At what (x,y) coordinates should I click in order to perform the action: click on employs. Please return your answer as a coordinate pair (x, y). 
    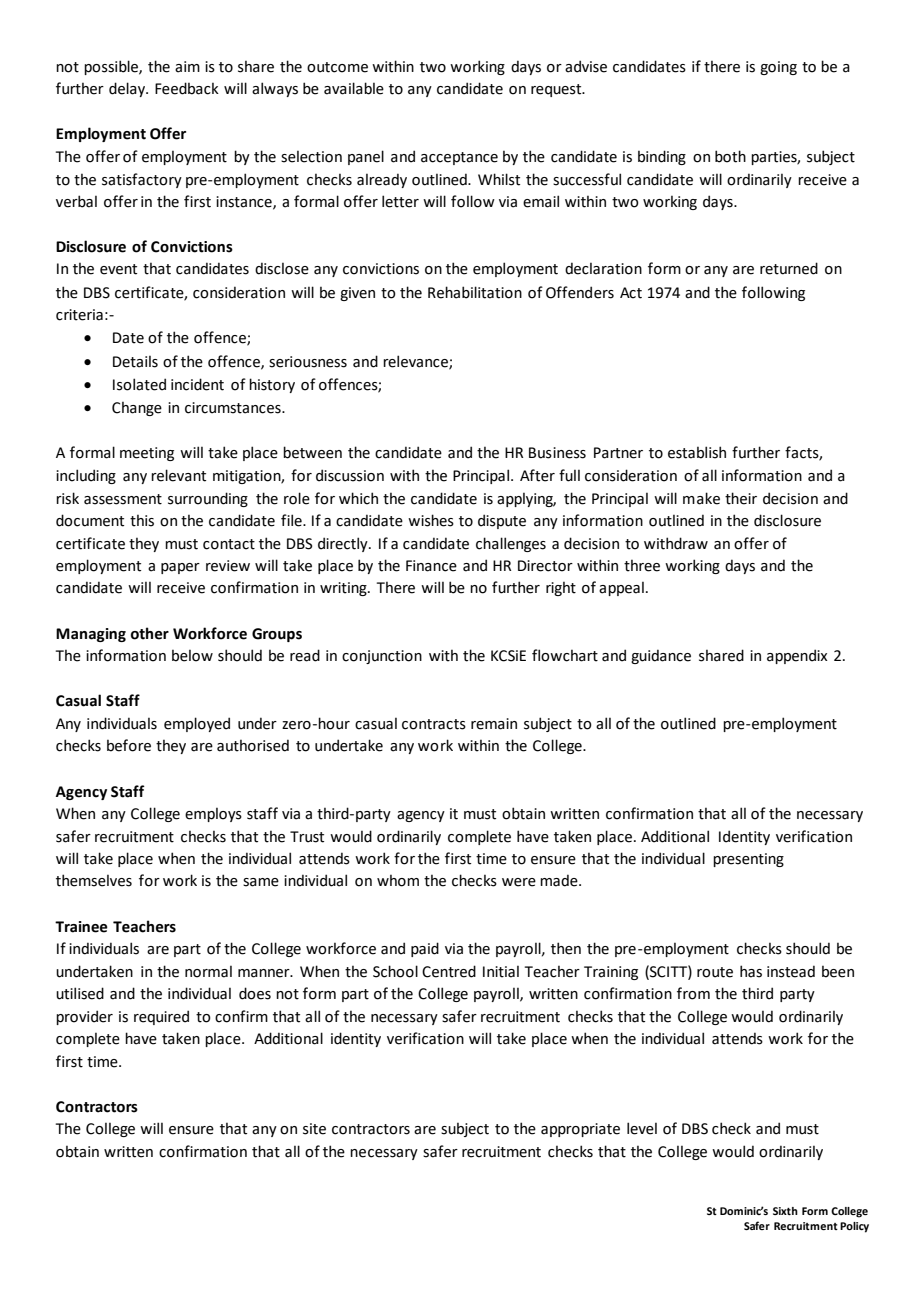
    Looking at the image, I should click on (213, 814).
